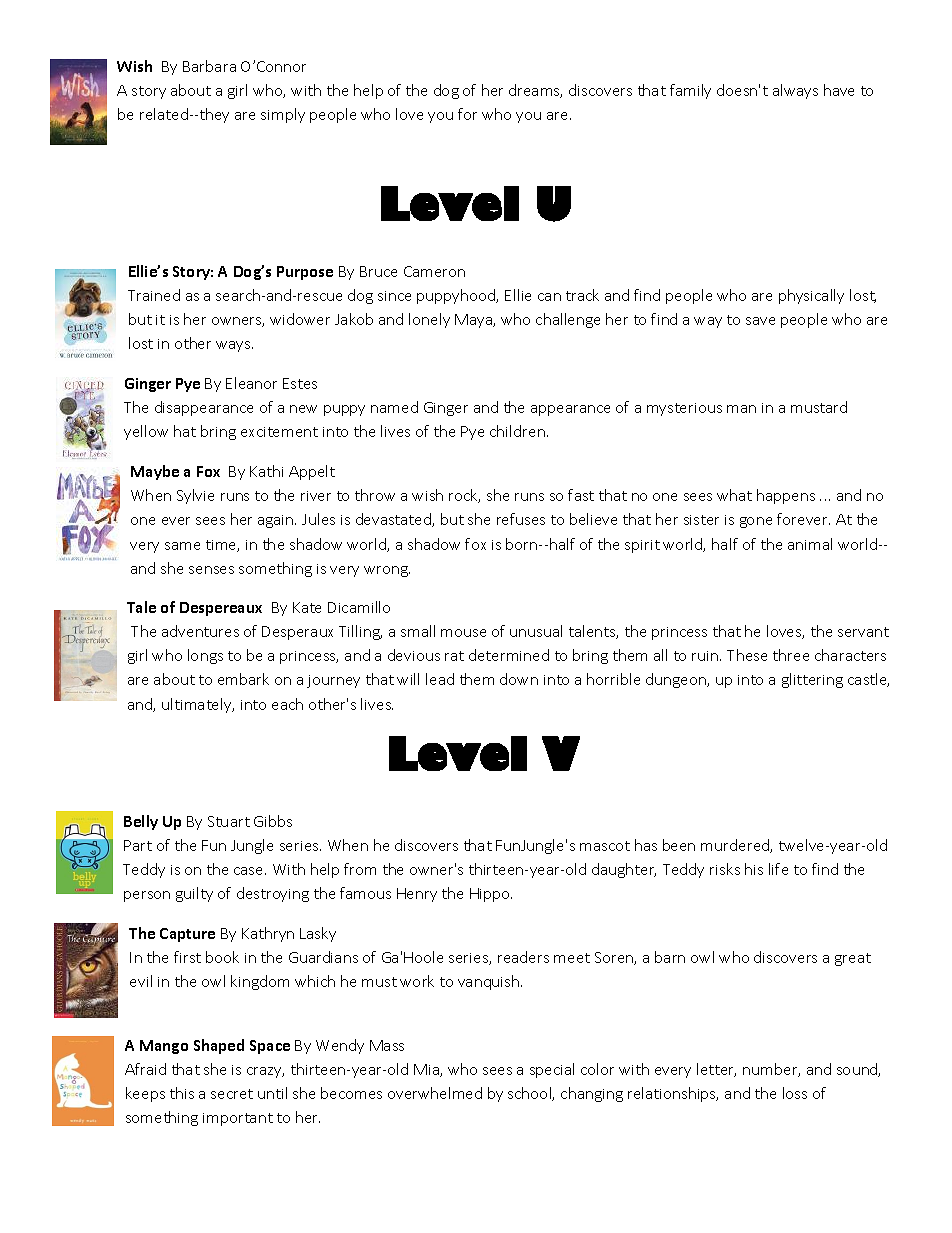 The height and width of the page is (1233, 952). What do you see at coordinates (786, 496) in the page?
I see `happens` at bounding box center [786, 496].
